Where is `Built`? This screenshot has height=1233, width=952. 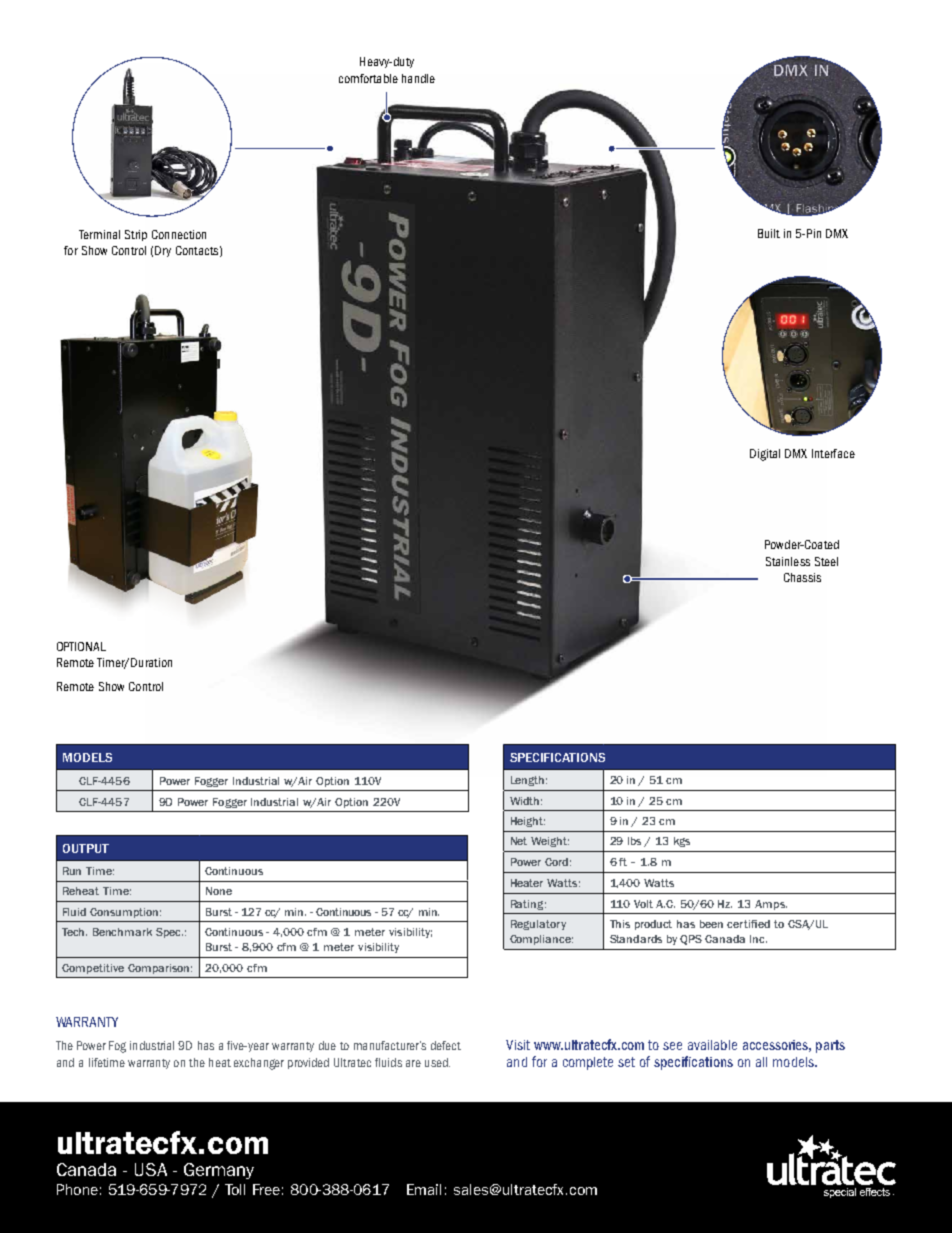 Built is located at coordinates (769, 233).
